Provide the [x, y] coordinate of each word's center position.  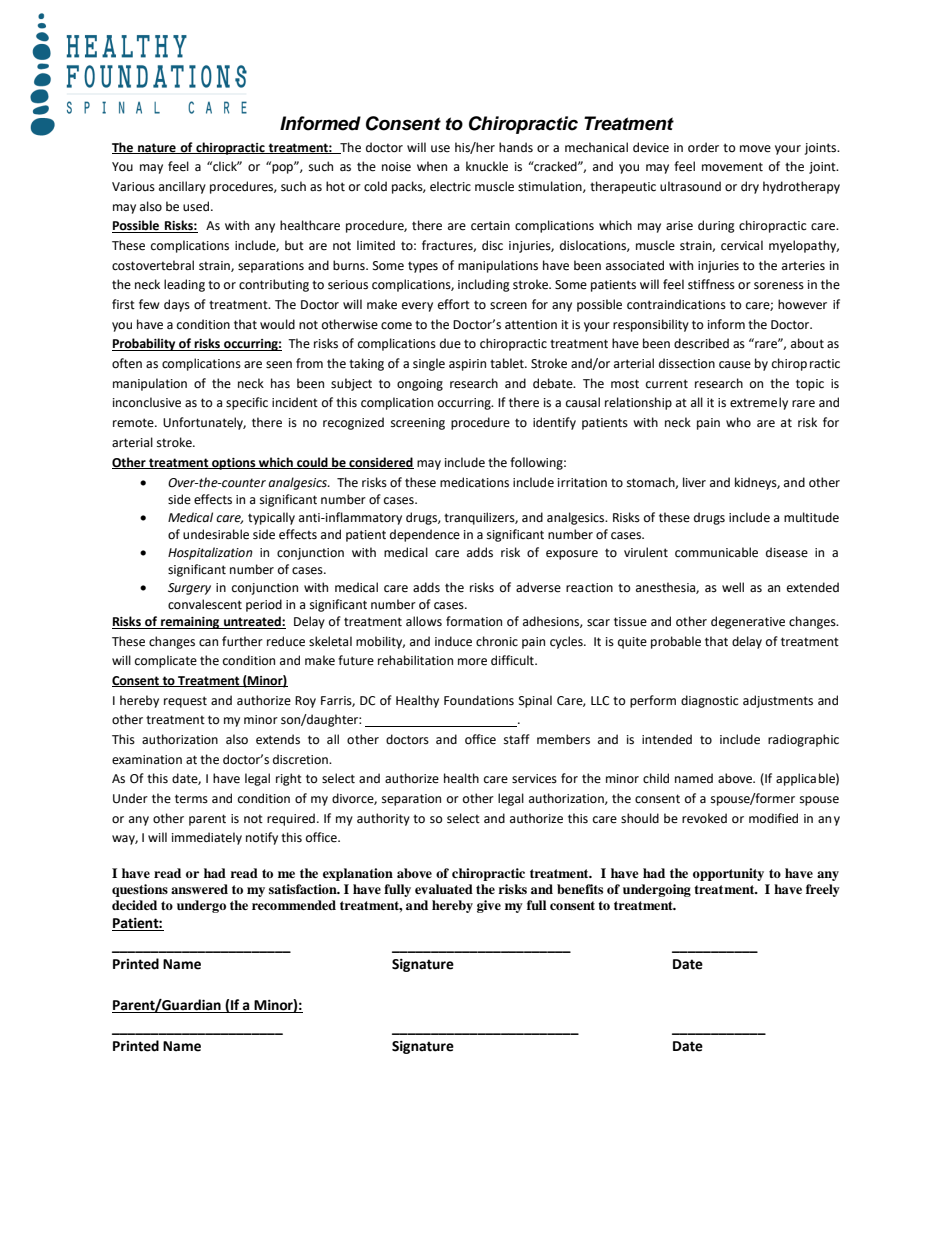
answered [199, 889]
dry [750, 187]
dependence [425, 535]
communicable [716, 552]
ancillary [182, 187]
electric [450, 186]
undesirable [216, 534]
